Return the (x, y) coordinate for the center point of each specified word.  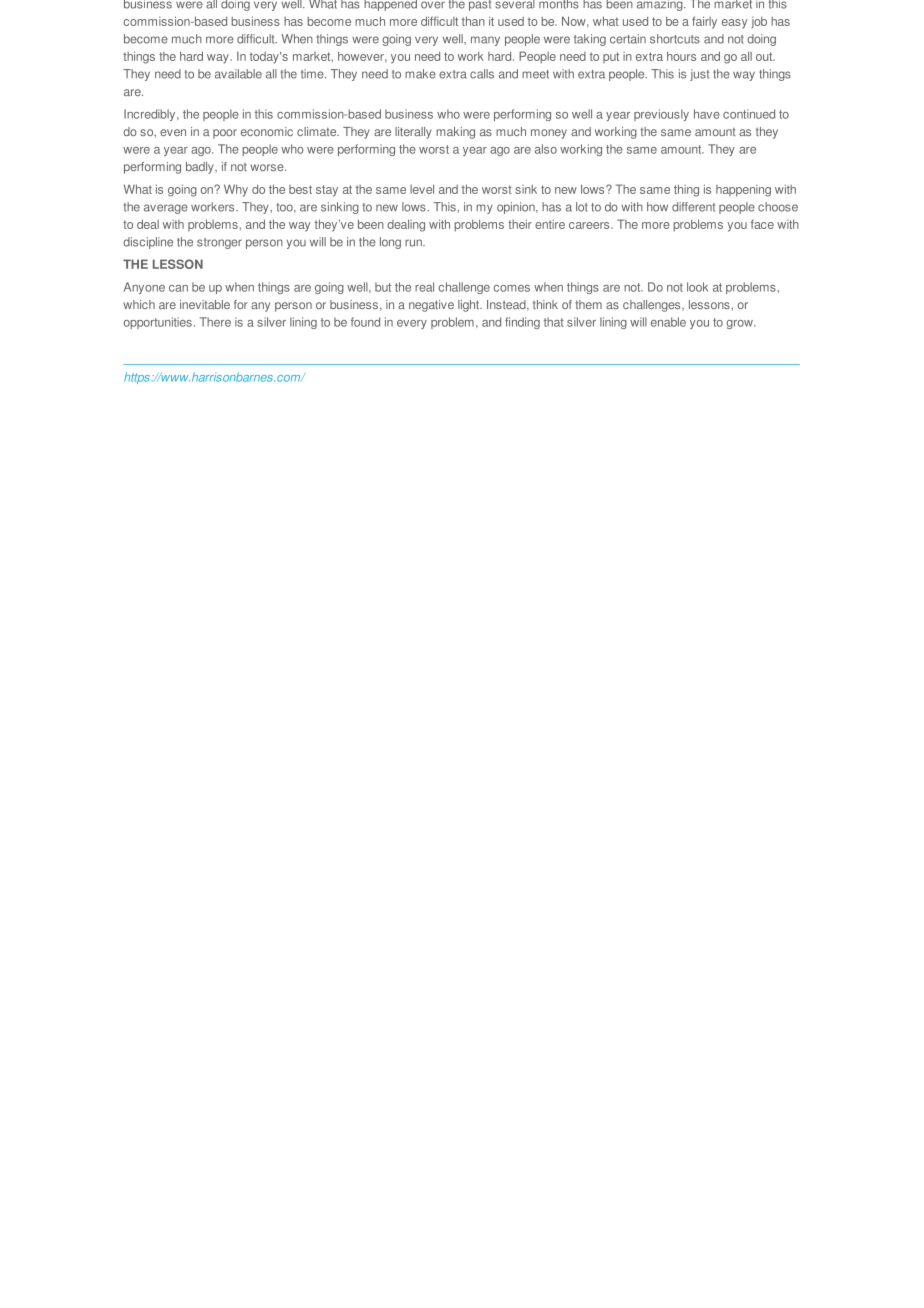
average (166, 209)
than (473, 21)
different (693, 207)
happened (390, 5)
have (707, 114)
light (469, 306)
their (520, 224)
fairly (704, 22)
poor (225, 134)
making (455, 133)
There (215, 322)
